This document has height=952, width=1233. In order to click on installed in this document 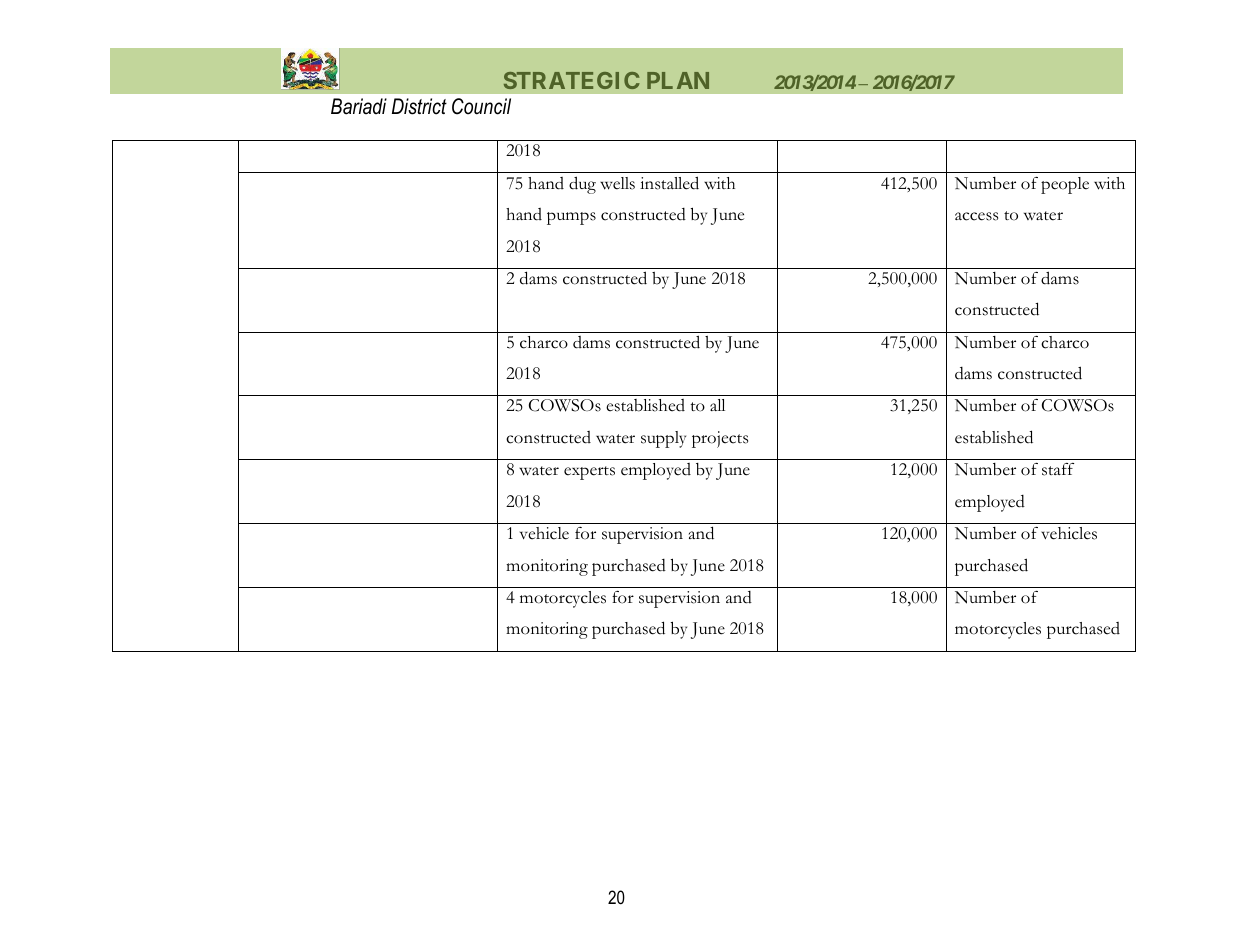, I will do `click(669, 183)`.
